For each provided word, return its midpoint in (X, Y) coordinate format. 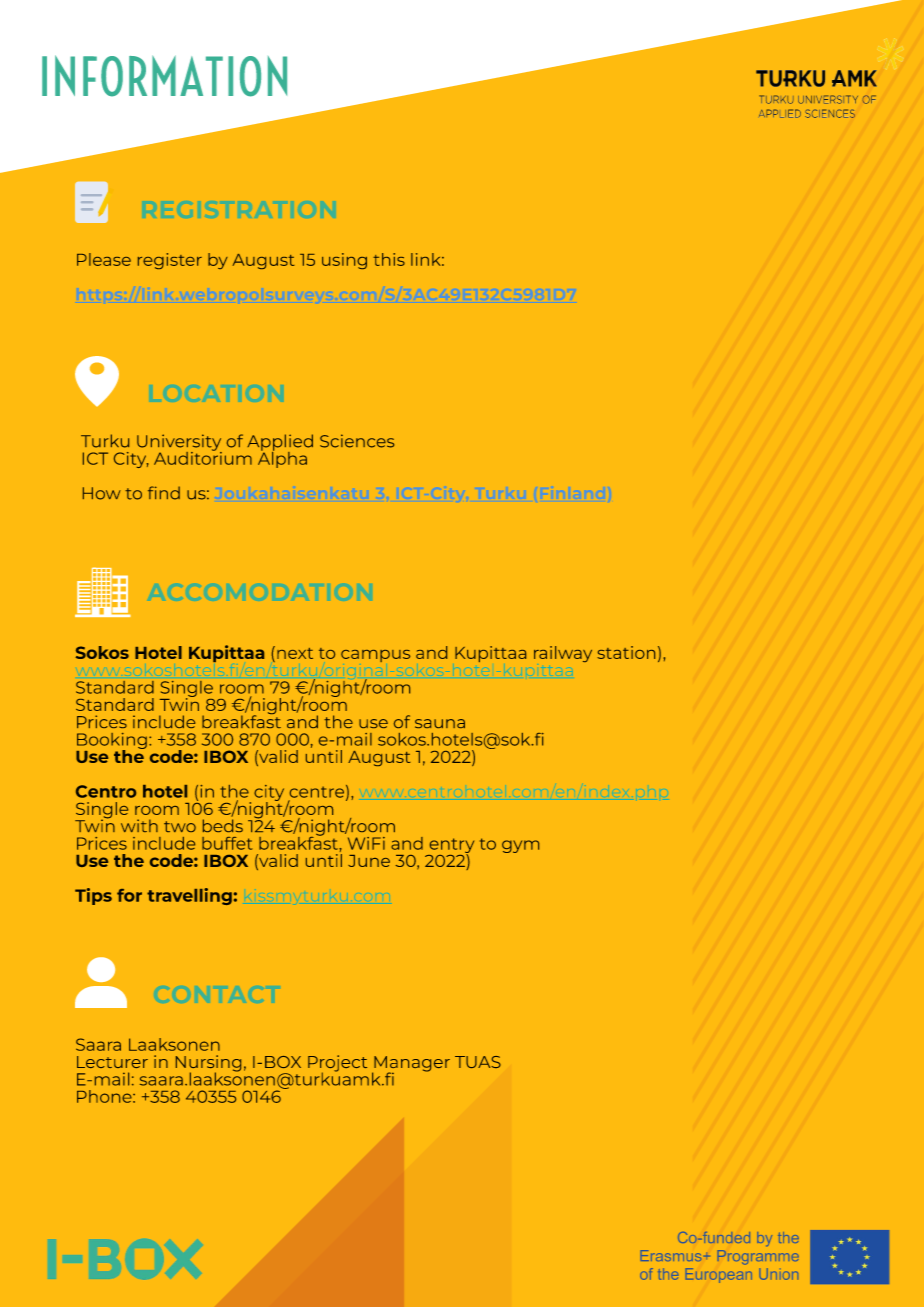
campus (375, 656)
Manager (411, 1065)
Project (337, 1064)
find (164, 493)
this (389, 259)
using (344, 261)
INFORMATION (164, 76)
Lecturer (112, 1062)
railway (563, 654)
